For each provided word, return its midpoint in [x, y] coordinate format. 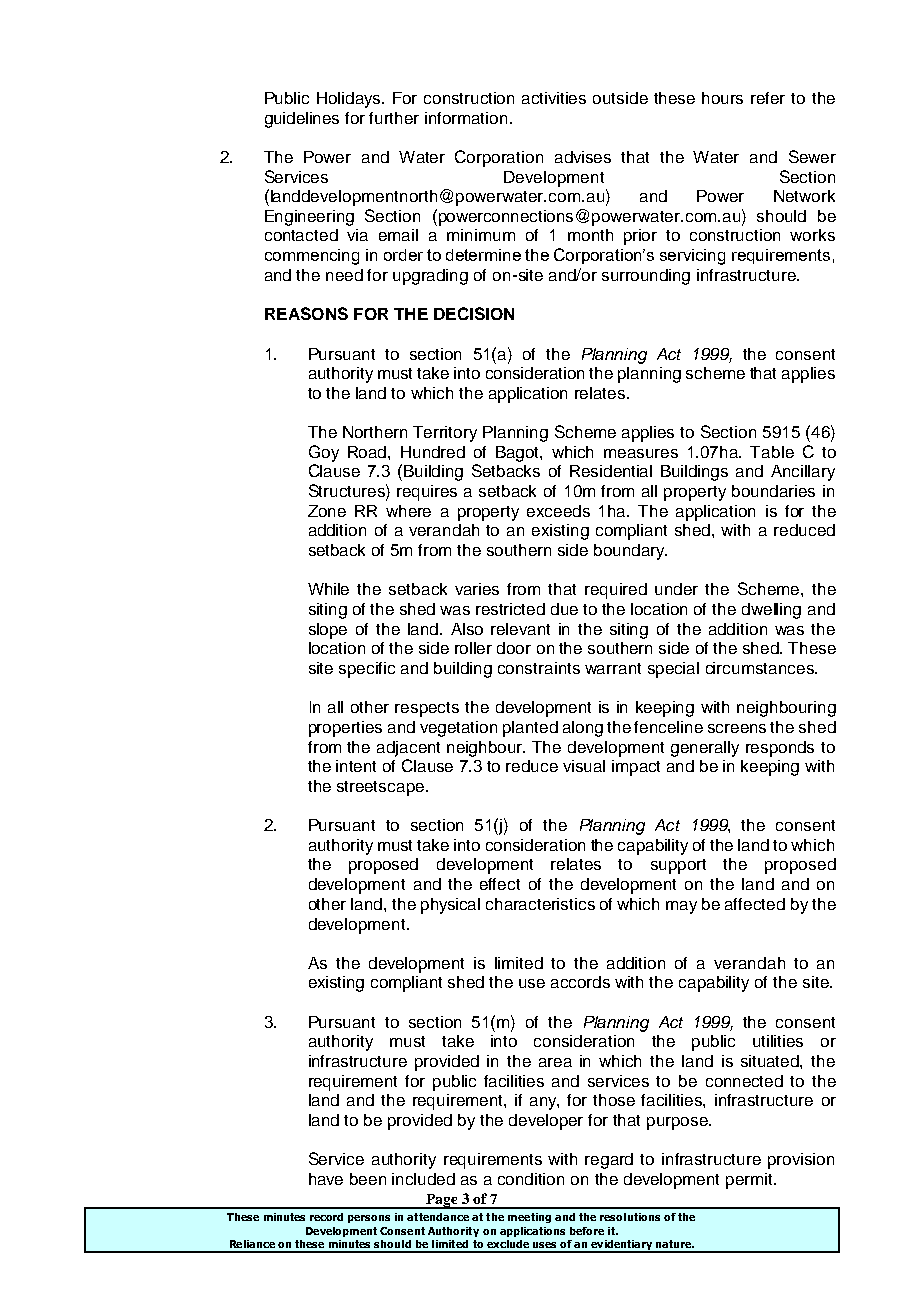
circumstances [761, 668]
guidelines [302, 120]
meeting [529, 1218]
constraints [539, 668]
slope [328, 631]
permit [750, 1181]
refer [768, 98]
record [326, 1217]
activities [554, 98]
